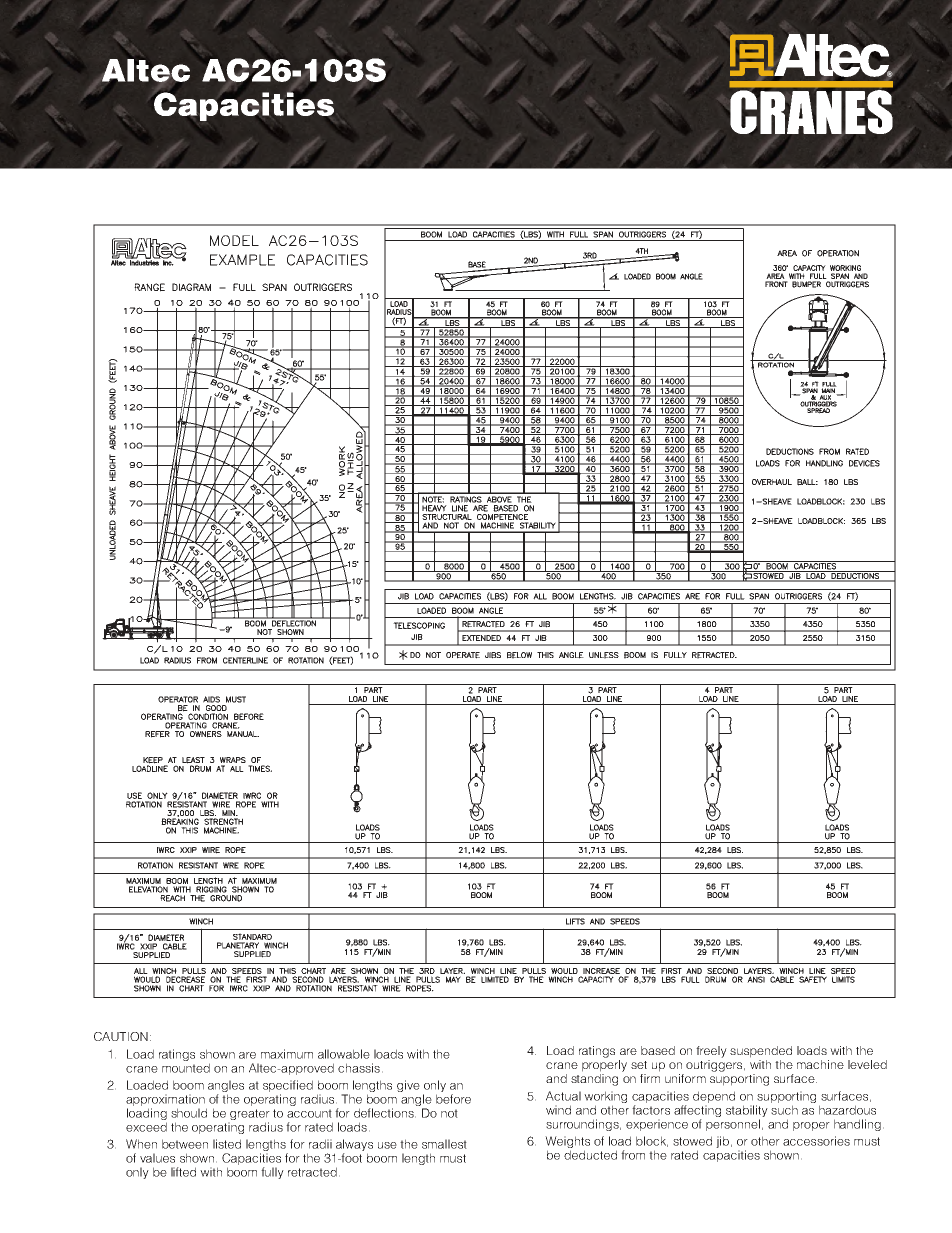  Describe the element at coordinates (563, 1096) in the screenshot. I see `Actual` at that location.
